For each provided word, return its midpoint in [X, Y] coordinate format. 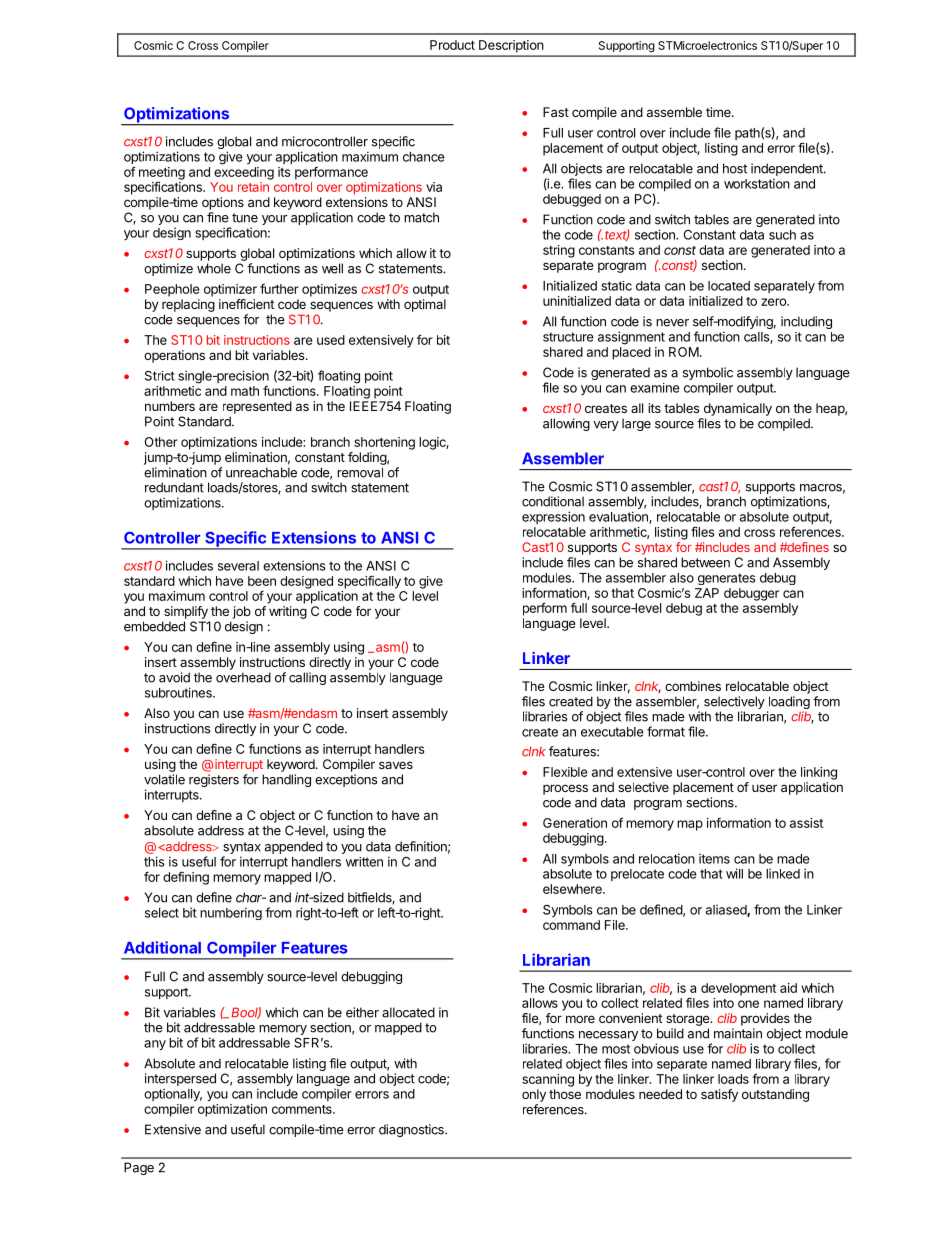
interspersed [180, 1081]
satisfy [719, 1095]
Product [452, 45]
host [735, 168]
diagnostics [412, 1130]
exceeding [244, 173]
